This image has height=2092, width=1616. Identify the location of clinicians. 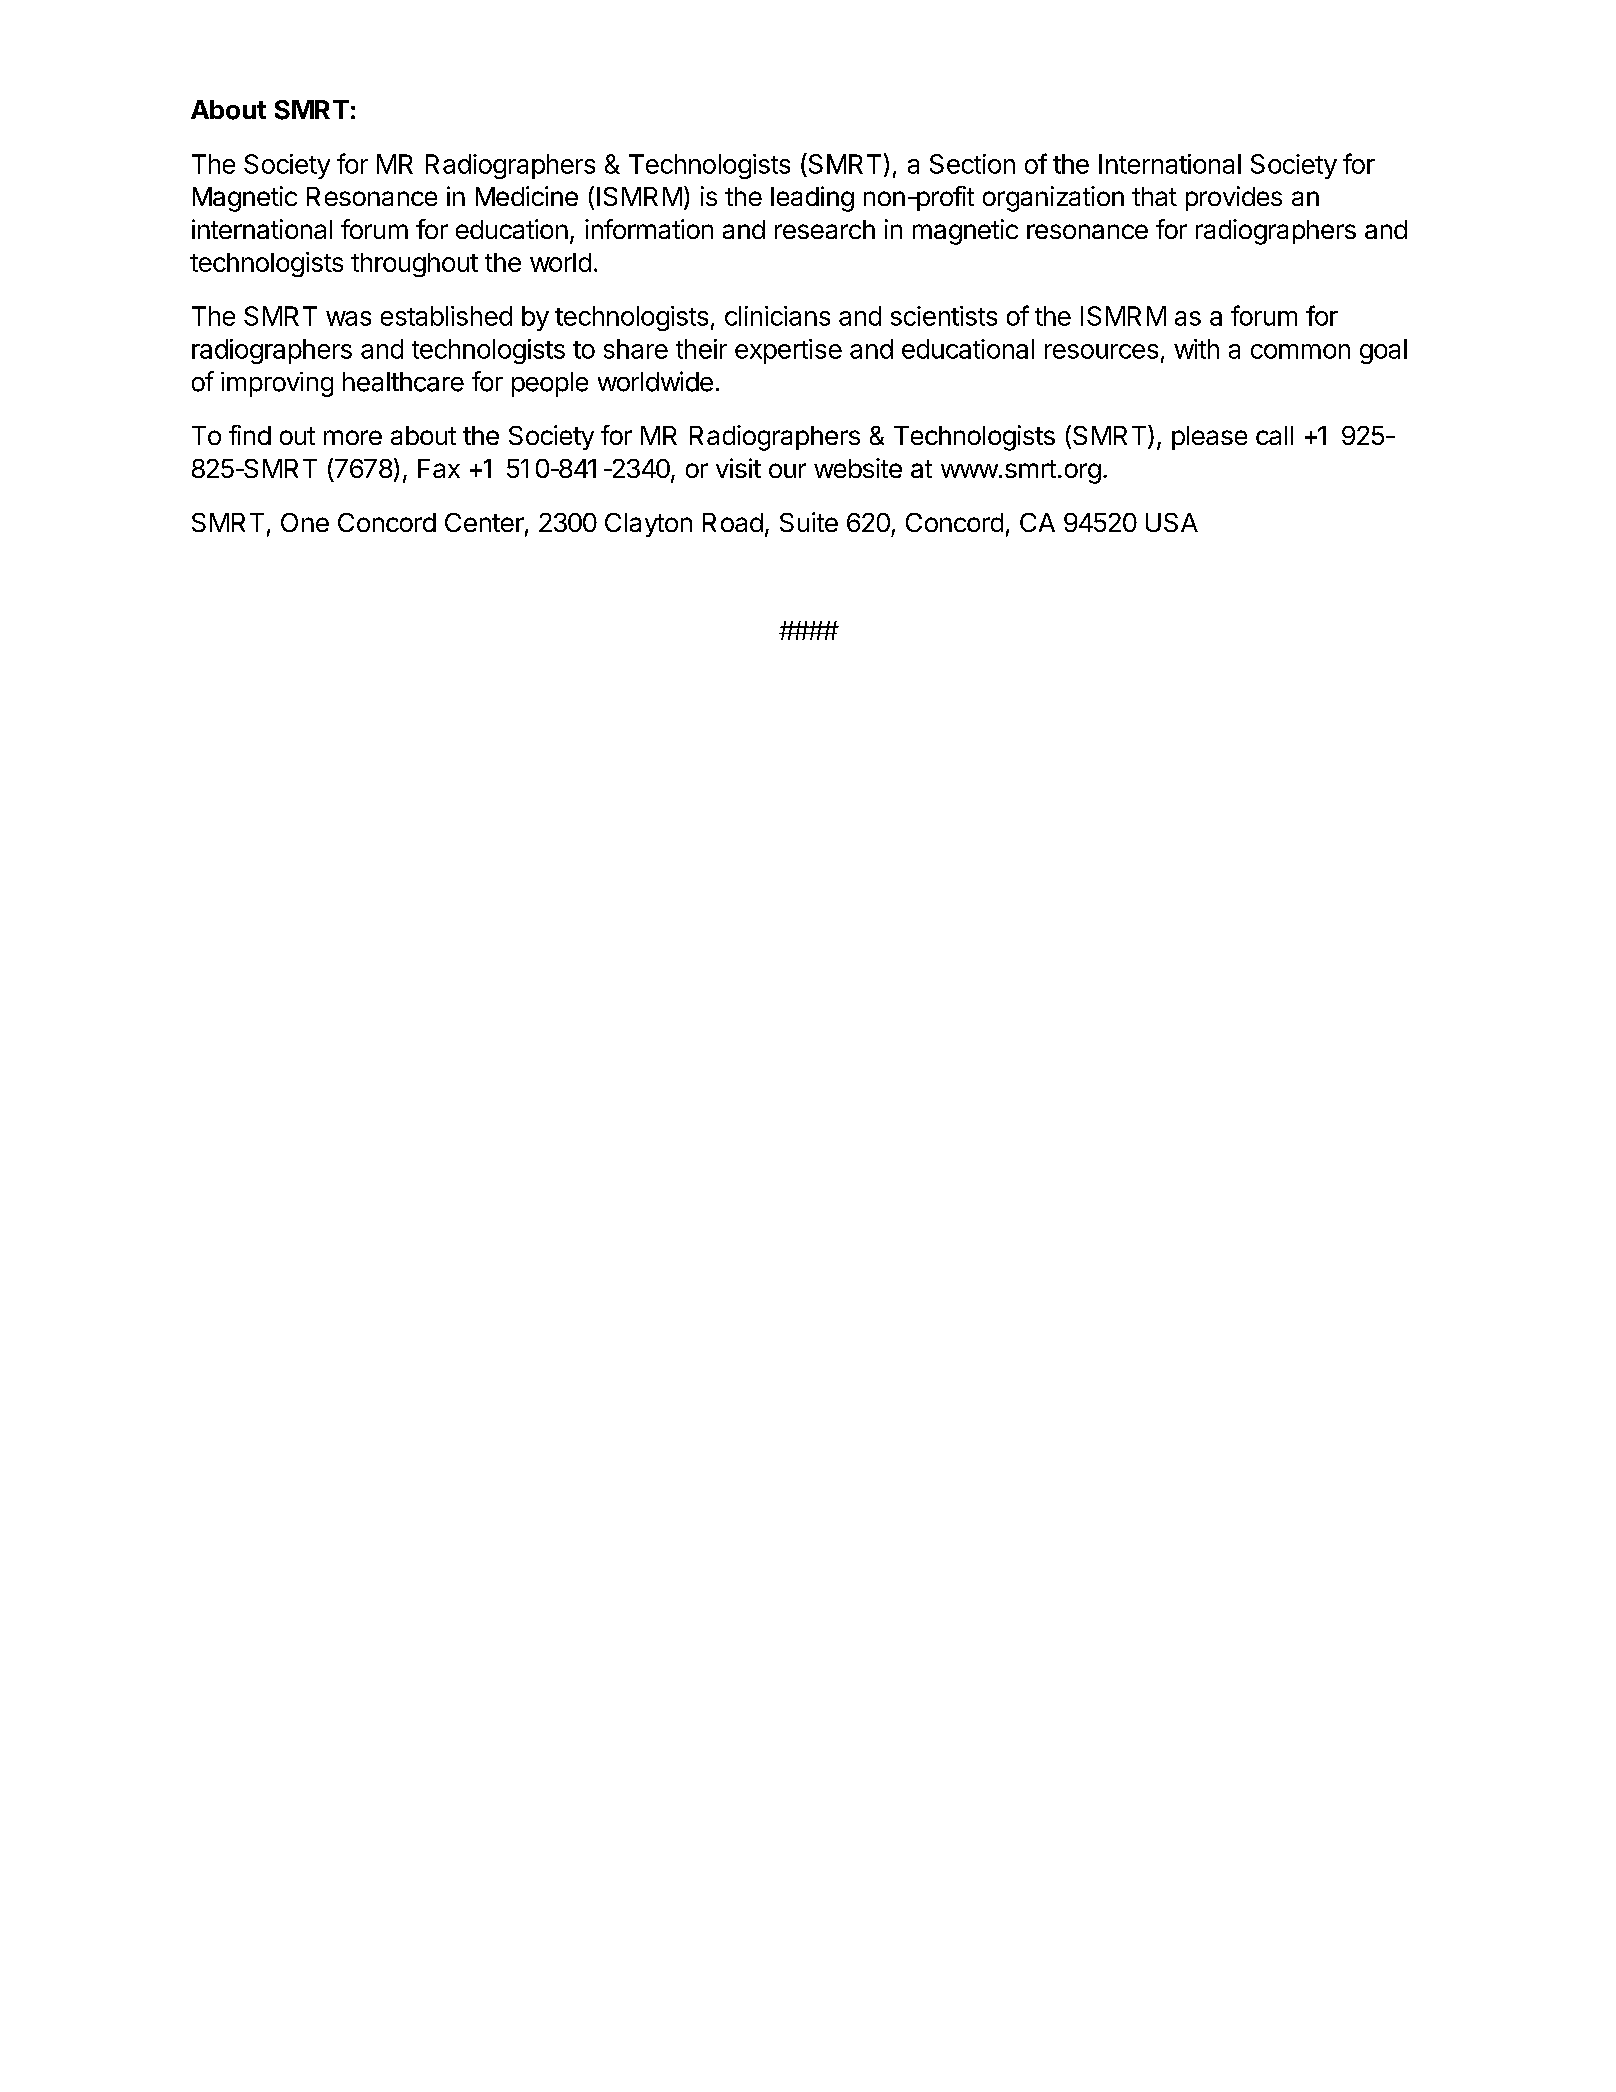
(777, 316).
